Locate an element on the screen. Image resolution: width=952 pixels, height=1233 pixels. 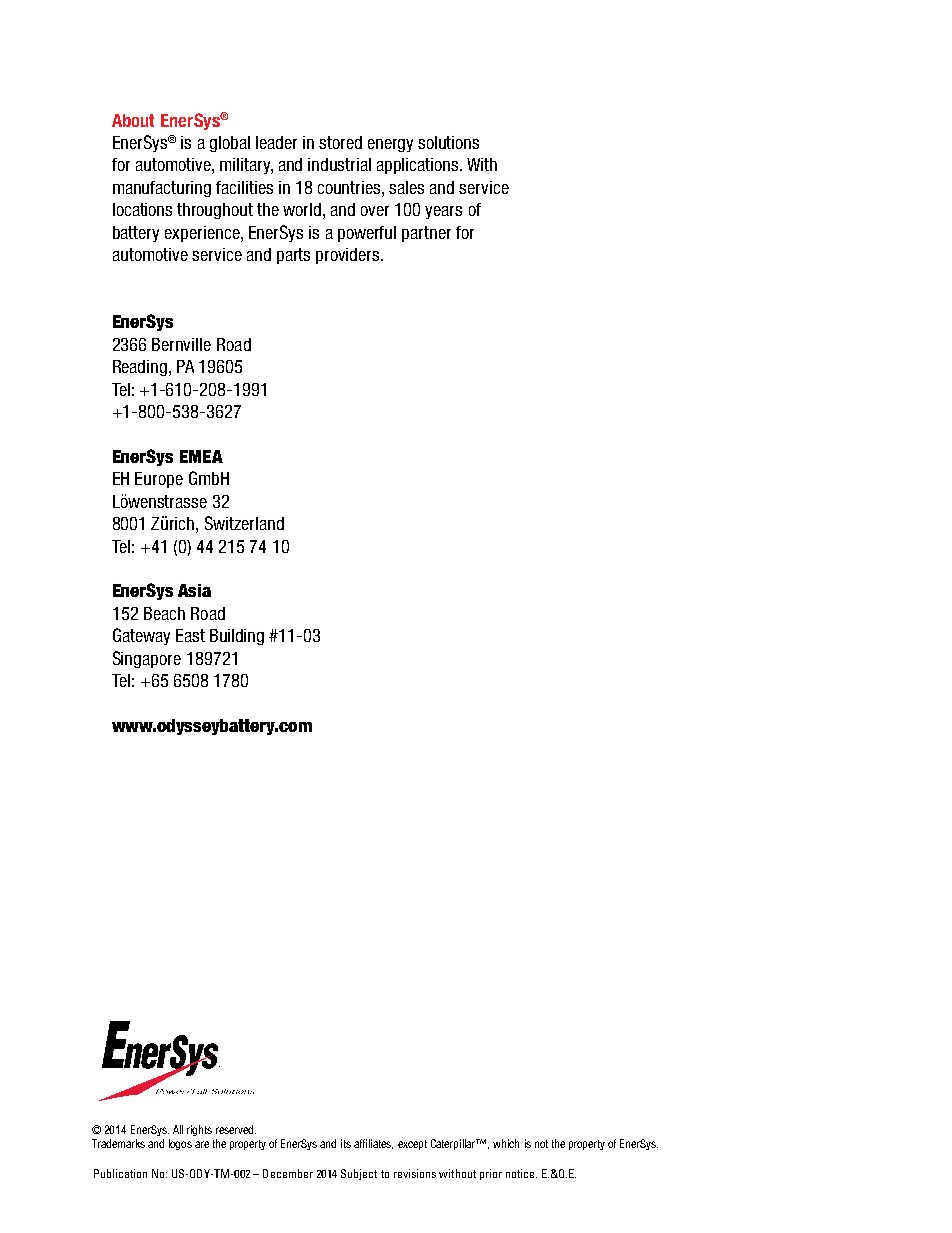
Building is located at coordinates (237, 637).
